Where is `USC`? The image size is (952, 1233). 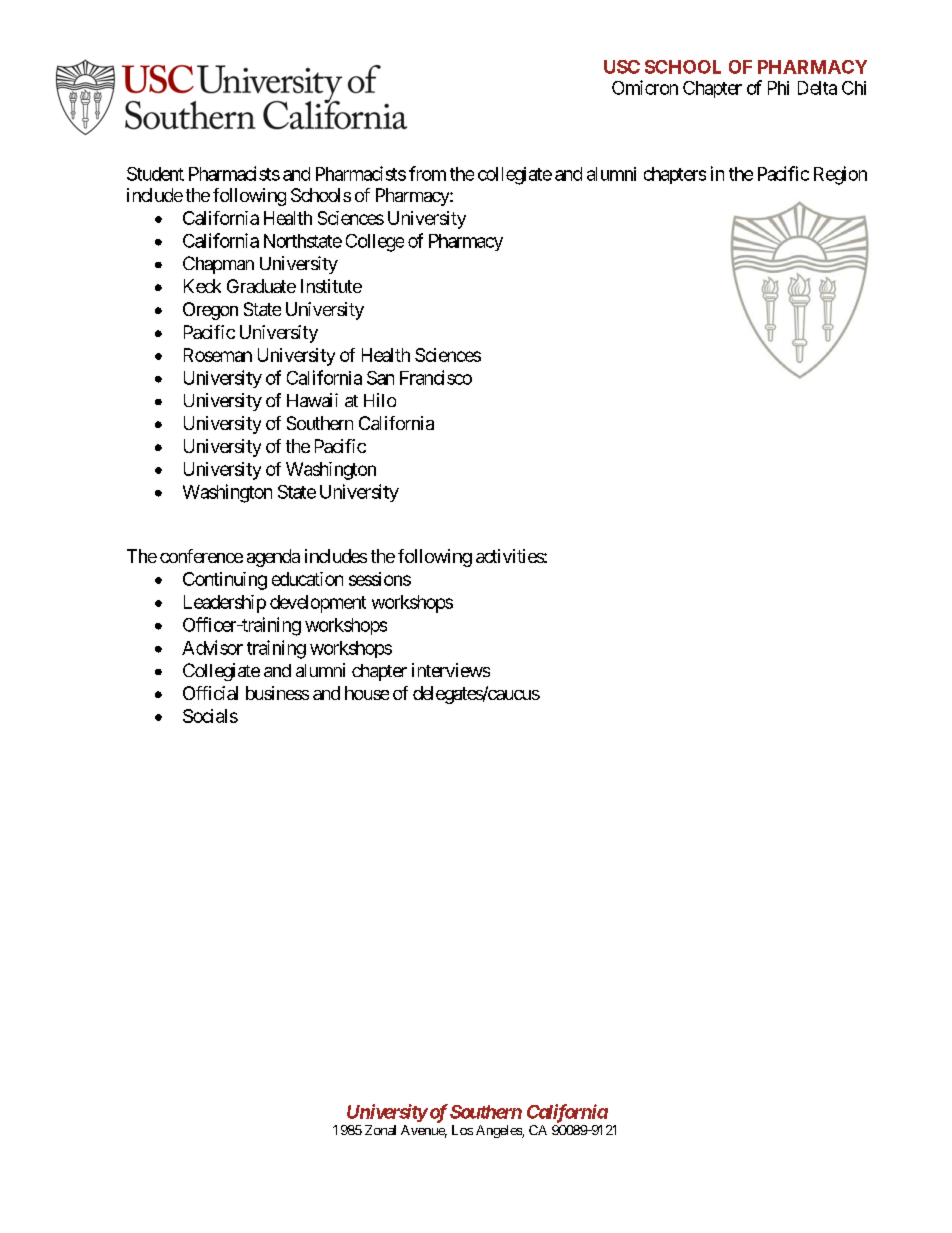
USC is located at coordinates (622, 67).
